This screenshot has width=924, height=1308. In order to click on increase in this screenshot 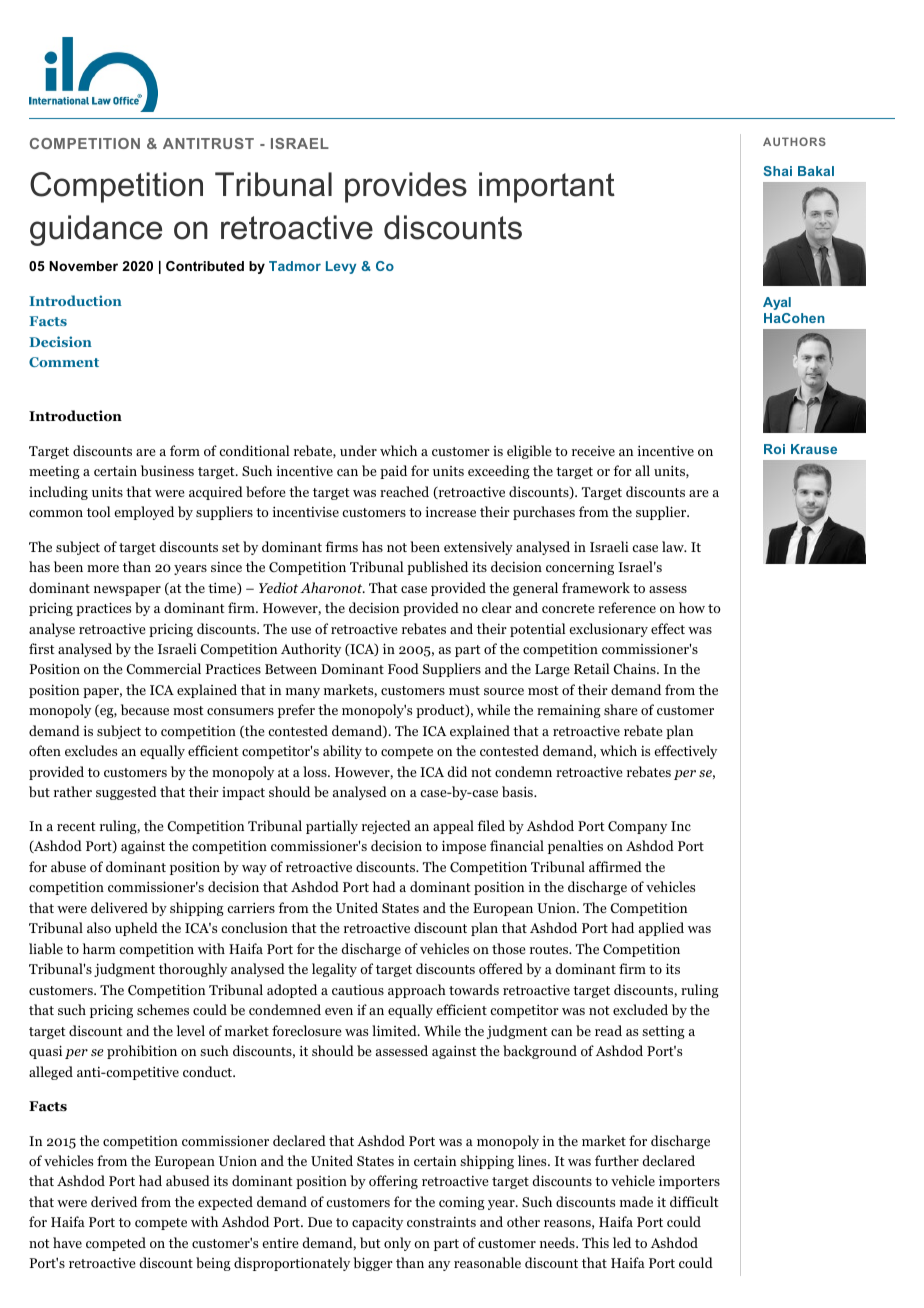, I will do `click(450, 512)`.
